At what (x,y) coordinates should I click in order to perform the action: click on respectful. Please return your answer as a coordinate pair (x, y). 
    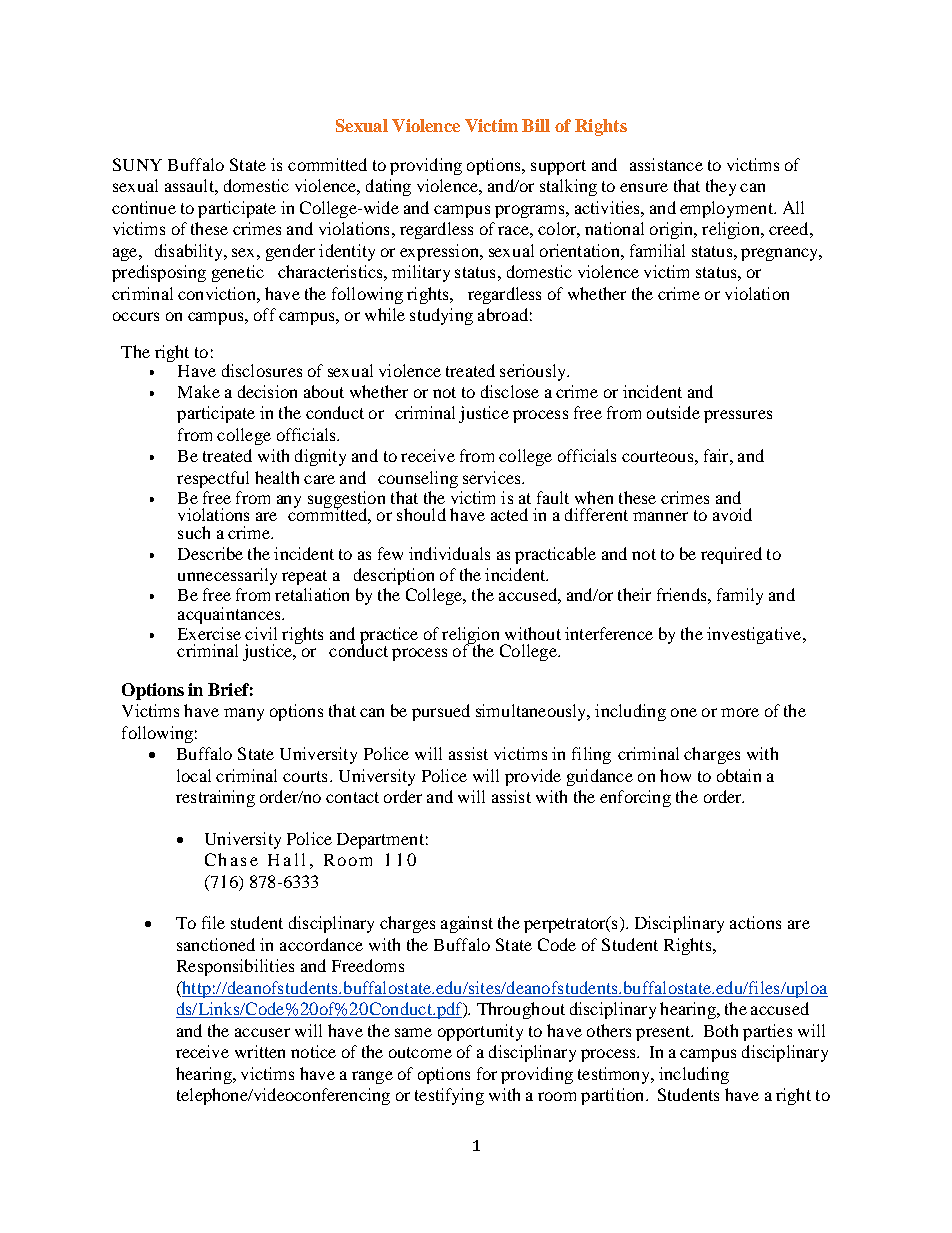
    Looking at the image, I should click on (213, 479).
